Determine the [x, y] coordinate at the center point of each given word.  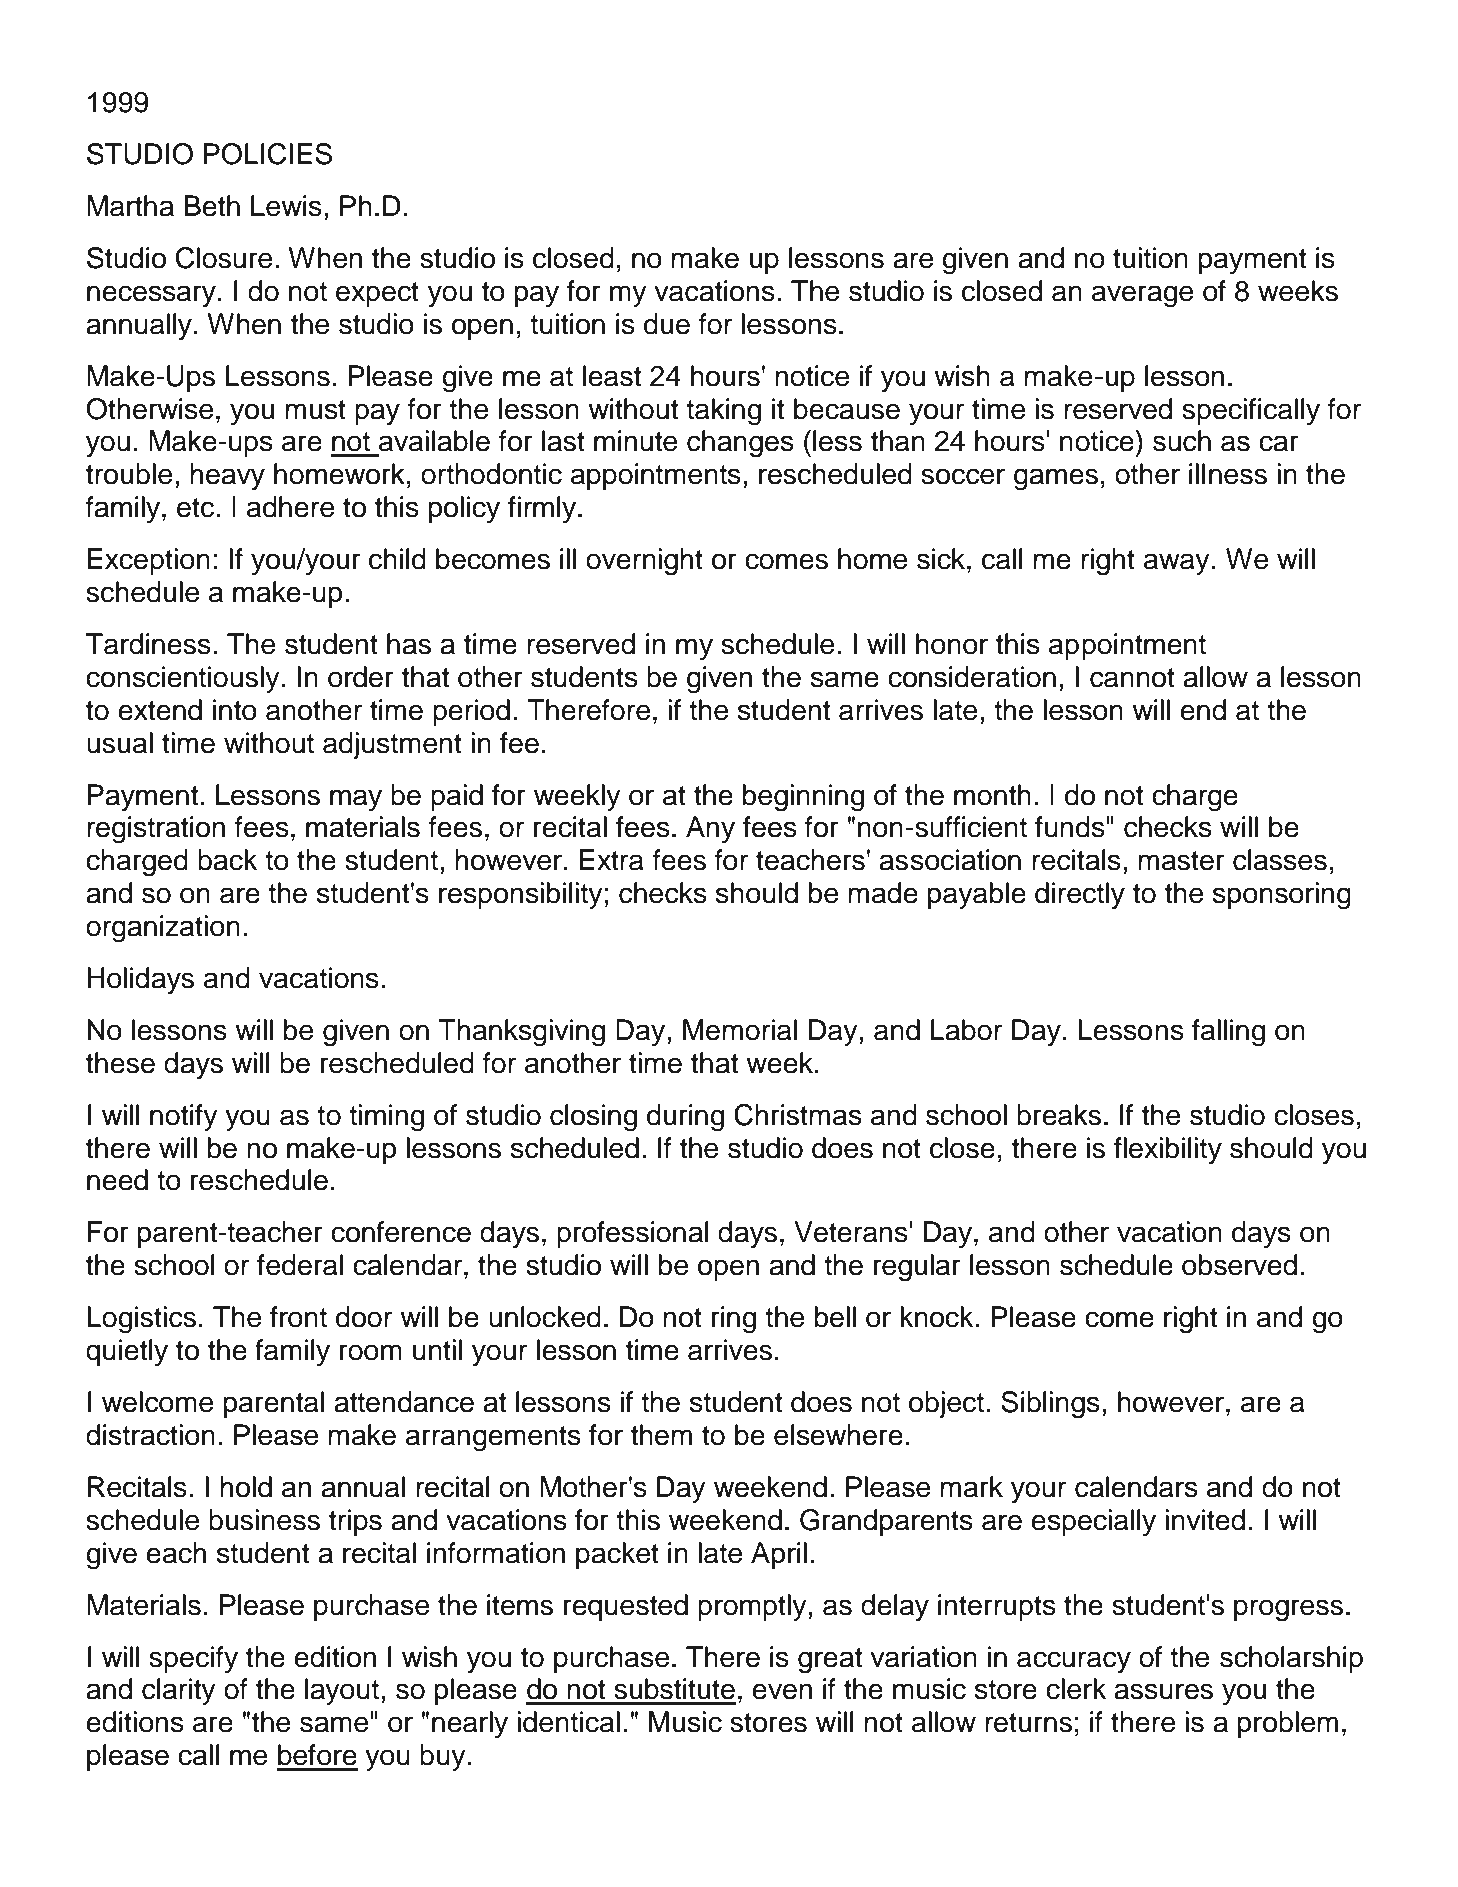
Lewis [286, 206]
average [1142, 296]
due [667, 324]
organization [163, 929]
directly [1080, 895]
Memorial [740, 1030]
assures [1163, 1691]
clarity [179, 1691]
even [782, 1691]
